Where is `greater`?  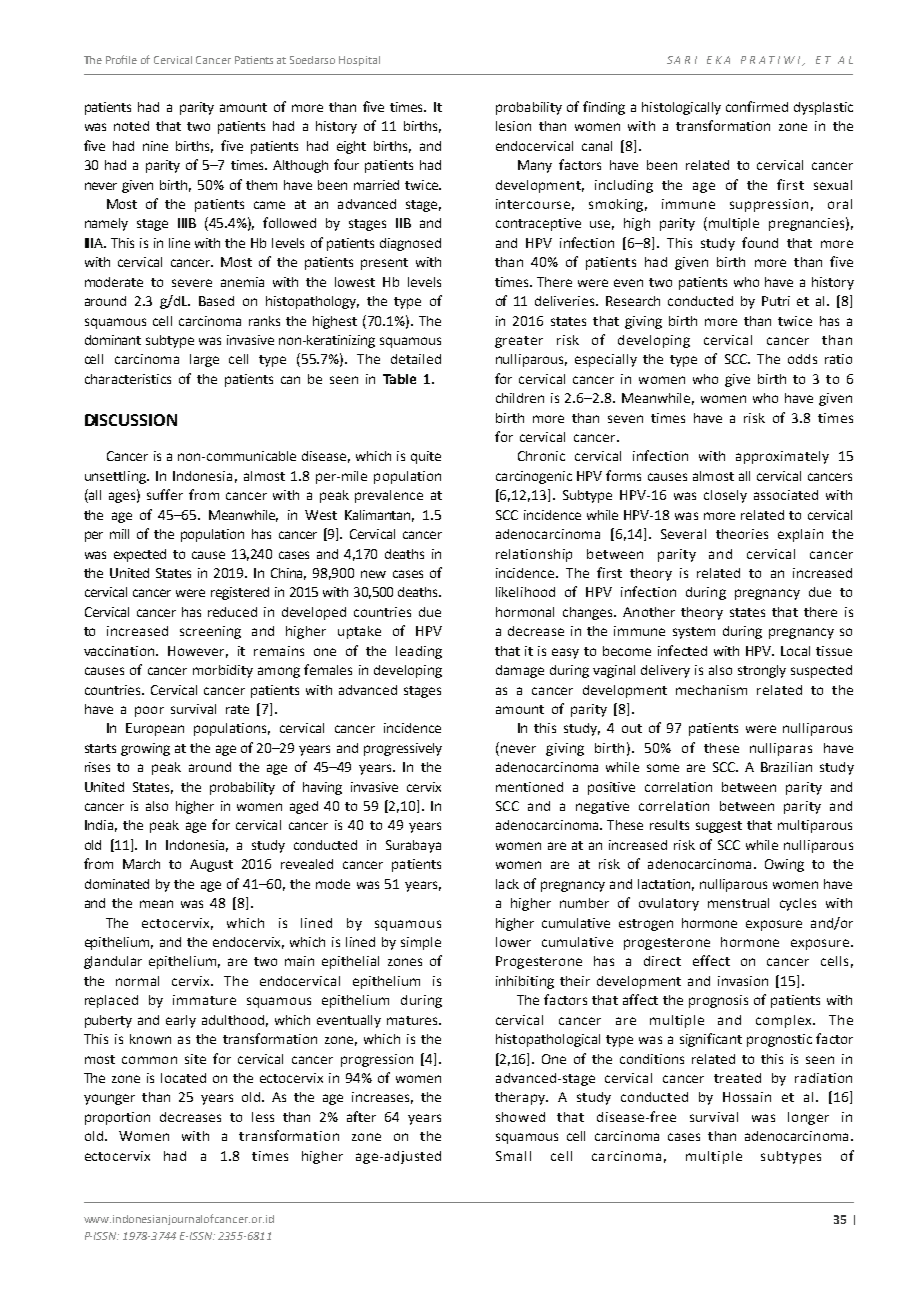 greater is located at coordinates (519, 342).
